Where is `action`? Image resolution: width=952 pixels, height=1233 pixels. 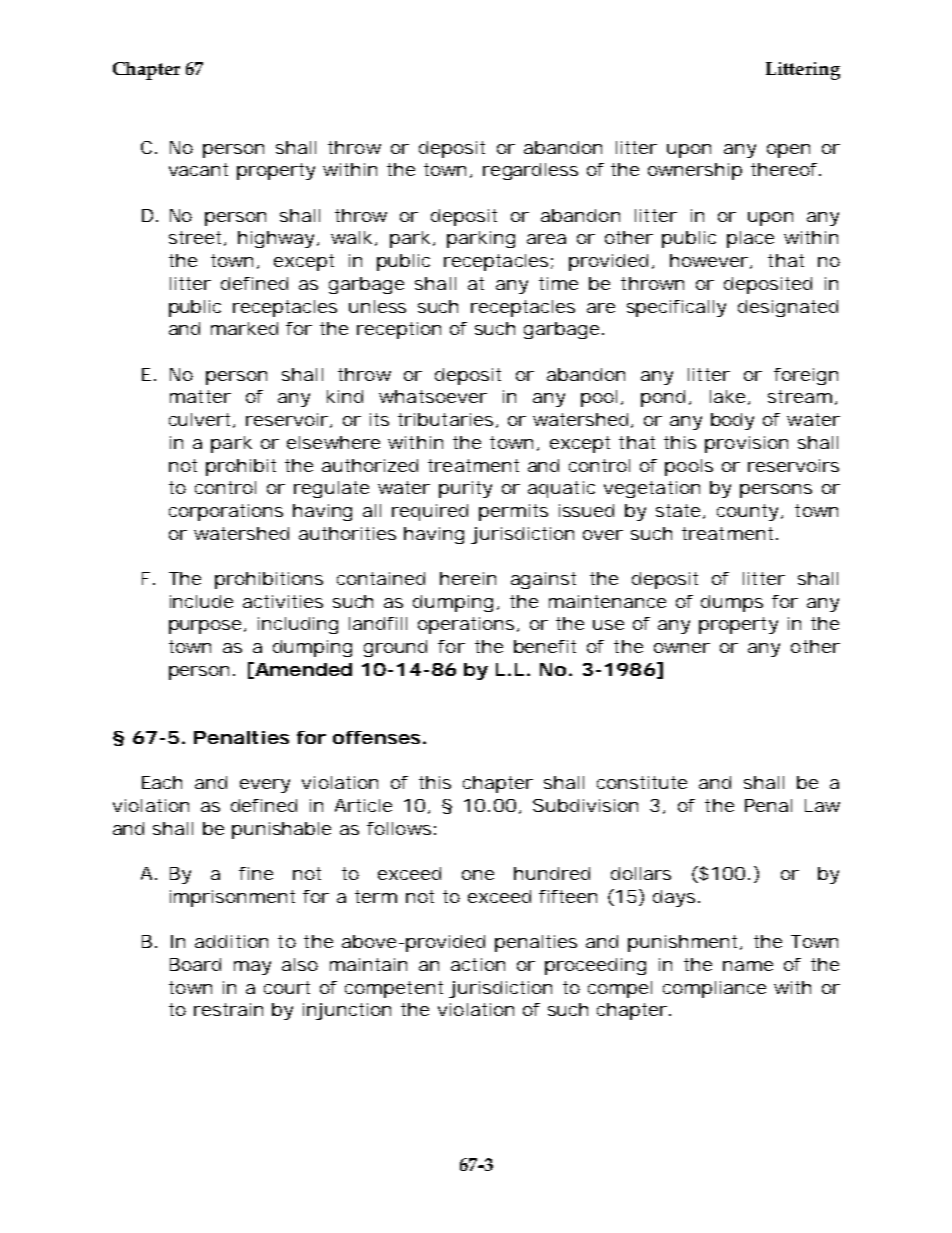 action is located at coordinates (478, 964).
